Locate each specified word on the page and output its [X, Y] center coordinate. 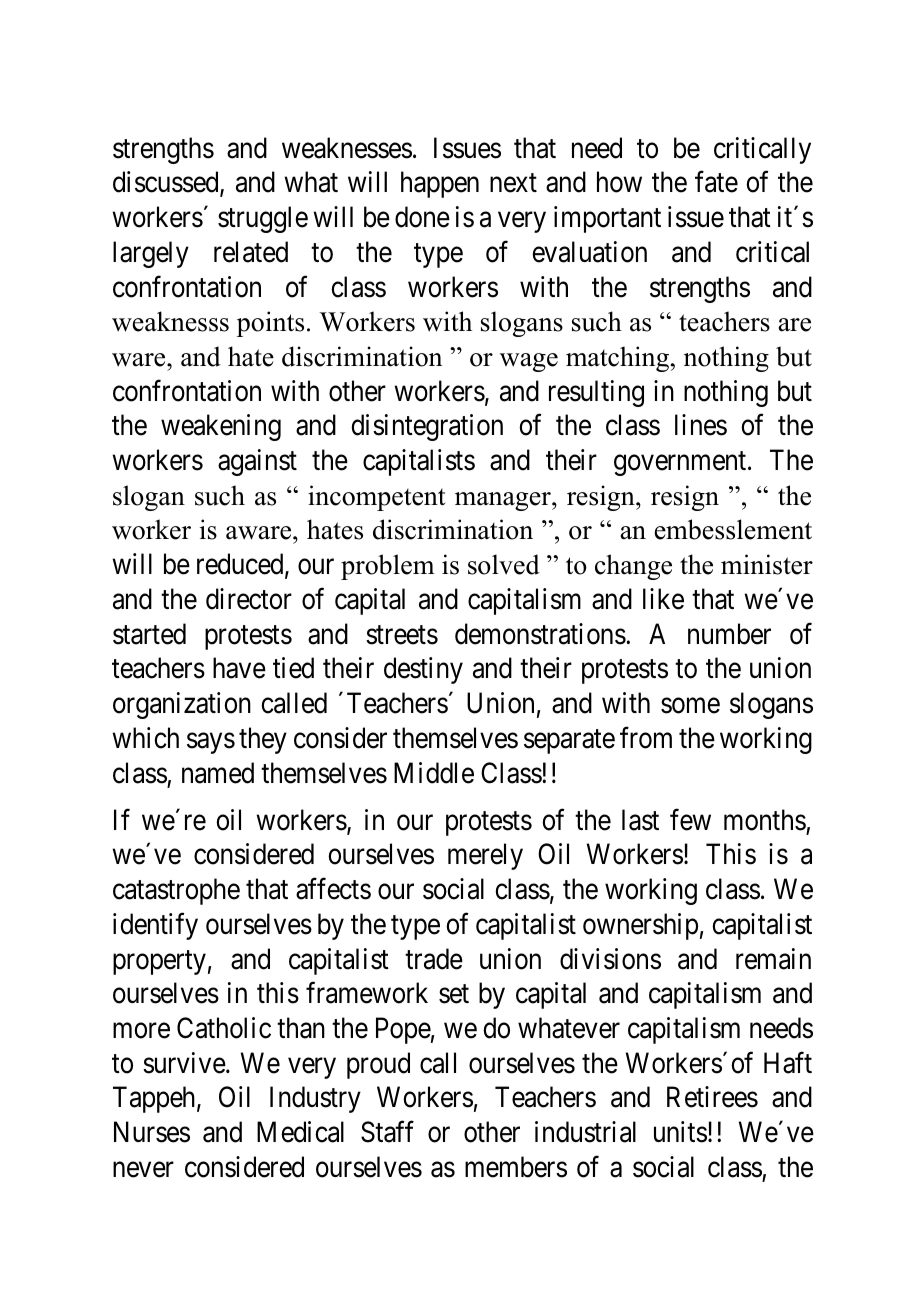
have [239, 668]
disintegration [427, 427]
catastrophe [176, 891]
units [680, 1132]
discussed [167, 183]
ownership [640, 926]
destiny [423, 670]
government [681, 464]
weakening [221, 427]
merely [485, 856]
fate [716, 182]
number [729, 634]
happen [440, 184]
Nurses [152, 1132]
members [516, 1167]
